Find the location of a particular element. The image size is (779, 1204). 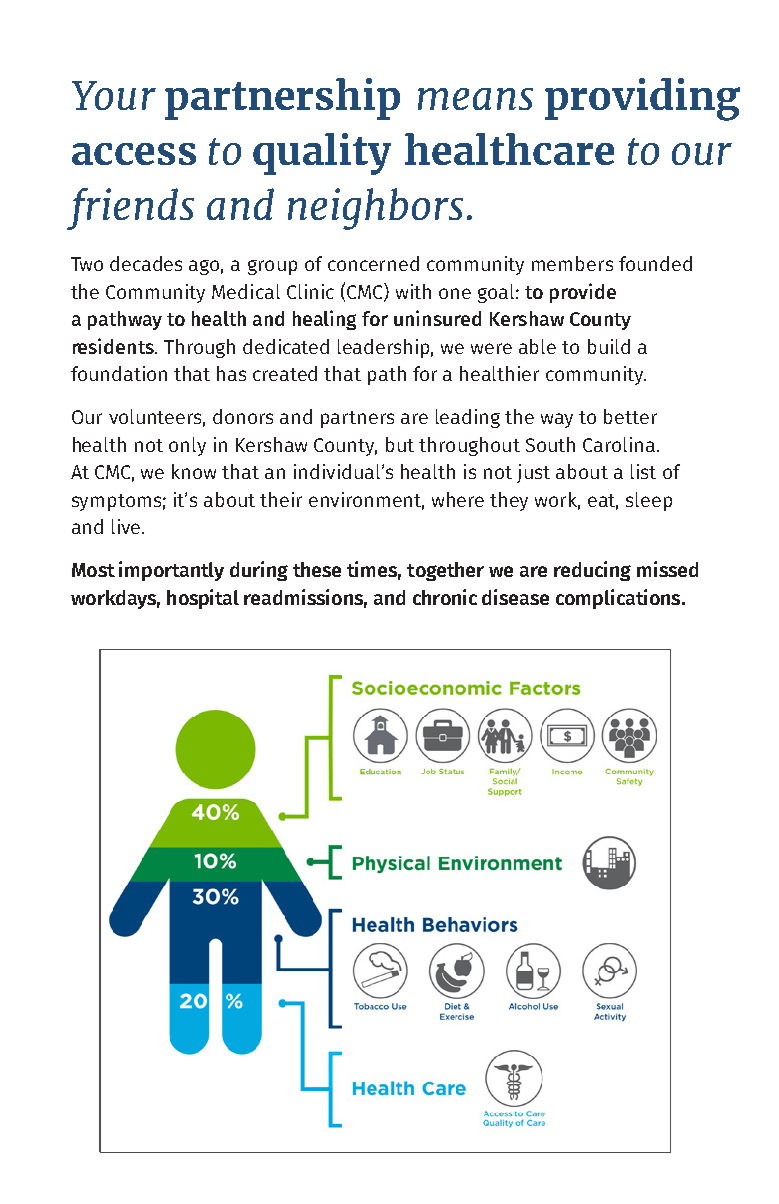

better is located at coordinates (630, 416).
